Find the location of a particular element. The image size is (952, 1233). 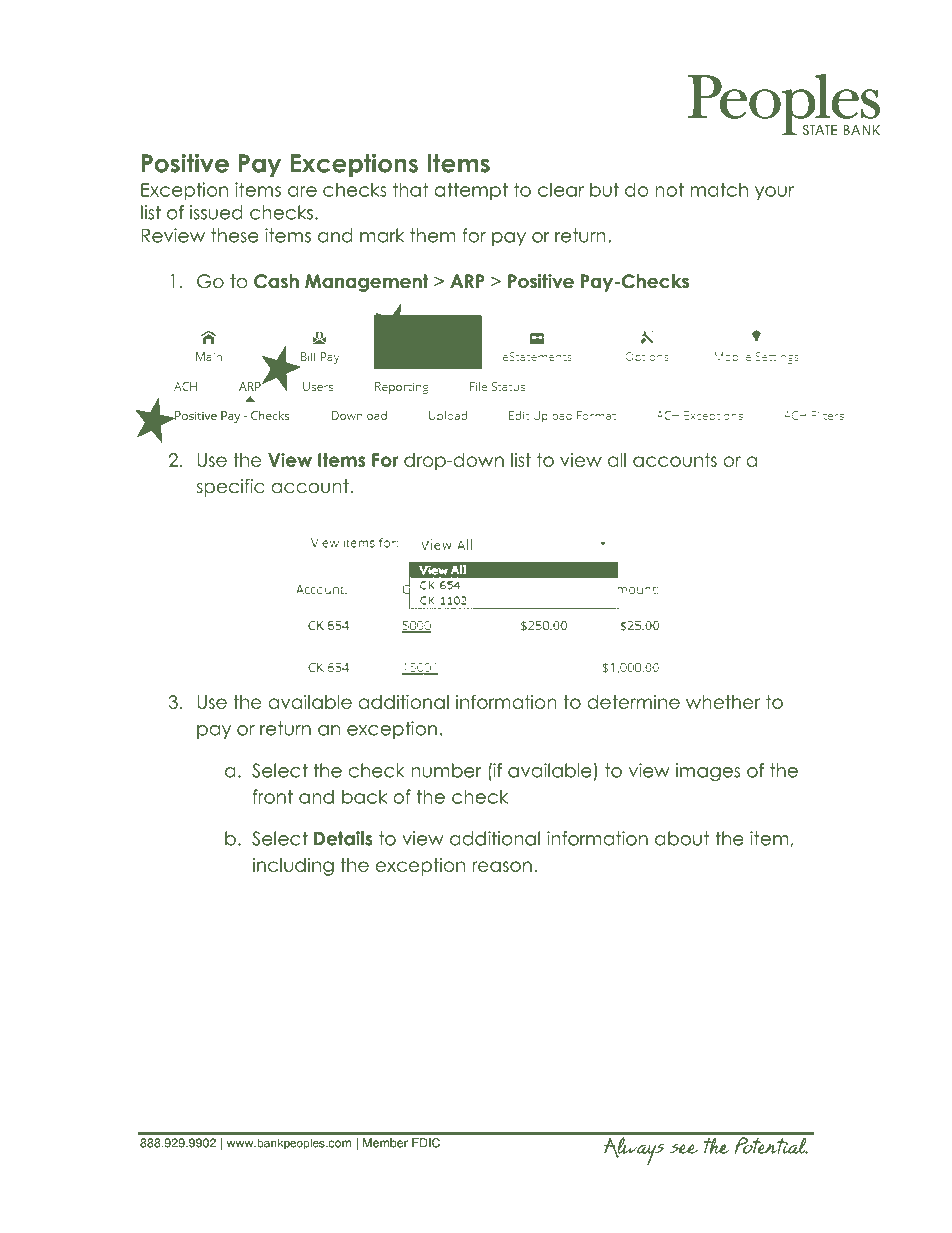

whether is located at coordinates (723, 702).
